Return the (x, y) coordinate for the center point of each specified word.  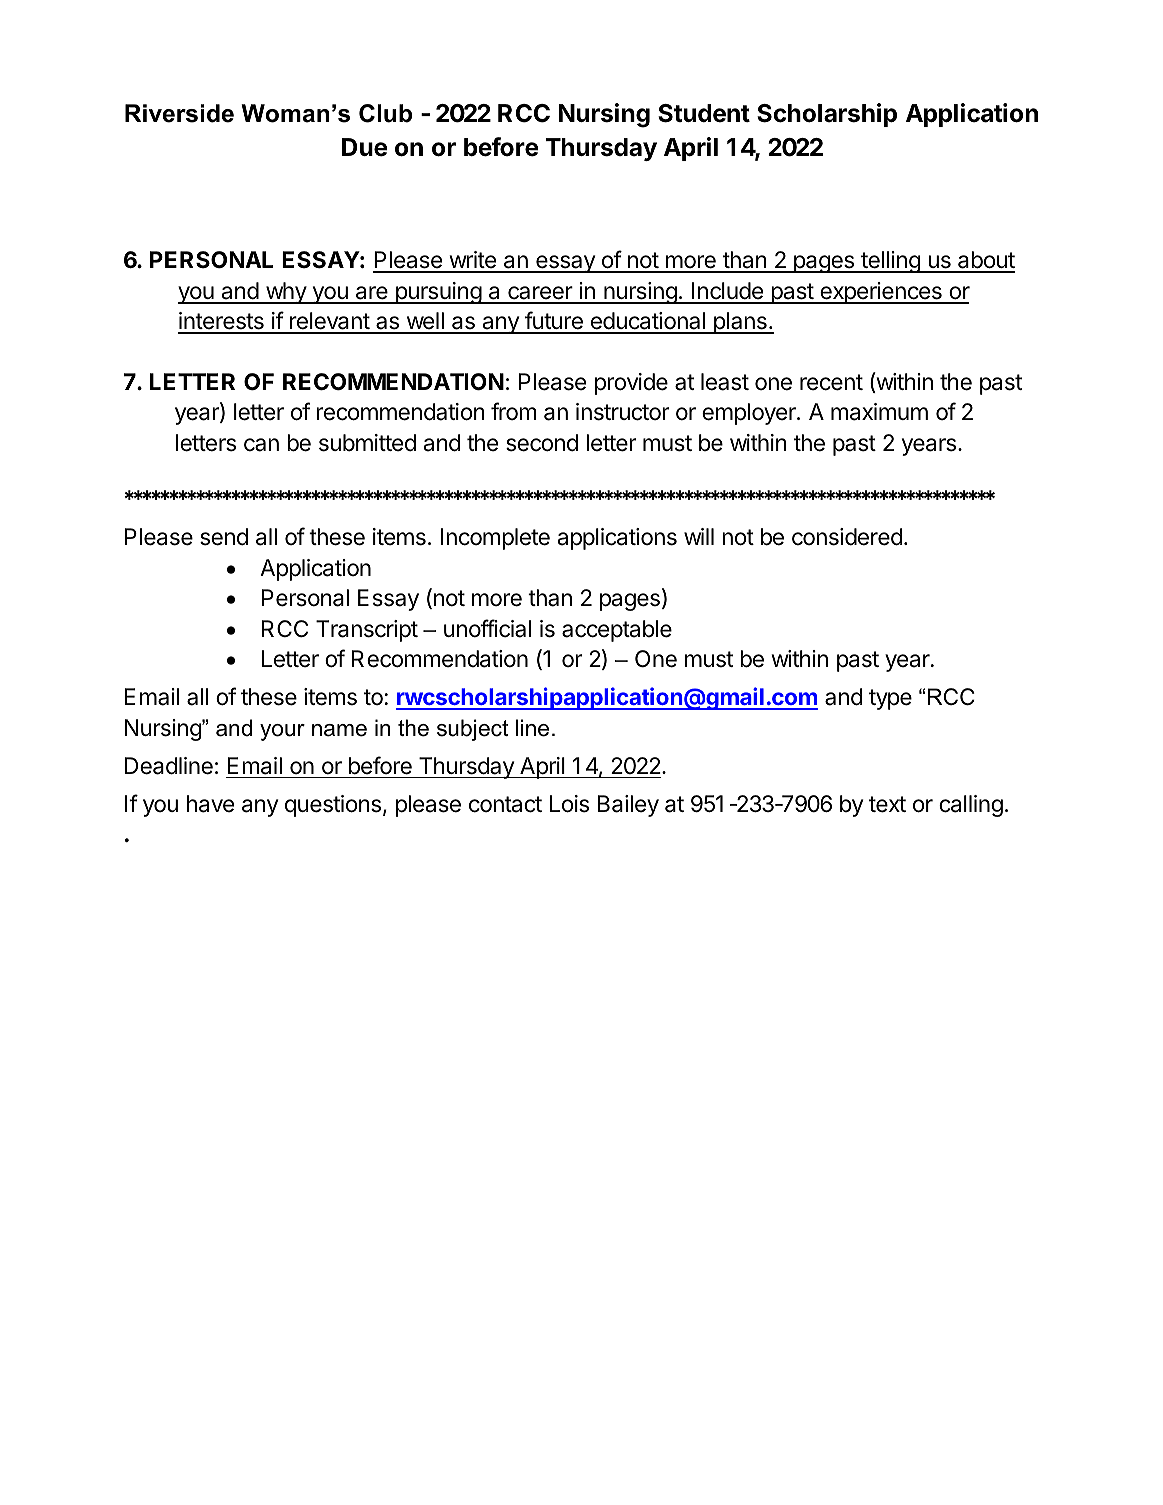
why (285, 293)
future (554, 322)
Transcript (367, 631)
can (261, 445)
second (542, 443)
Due (365, 147)
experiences (881, 293)
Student (704, 113)
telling (890, 262)
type (890, 699)
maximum (879, 412)
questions (333, 806)
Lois (569, 804)
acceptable (617, 631)
